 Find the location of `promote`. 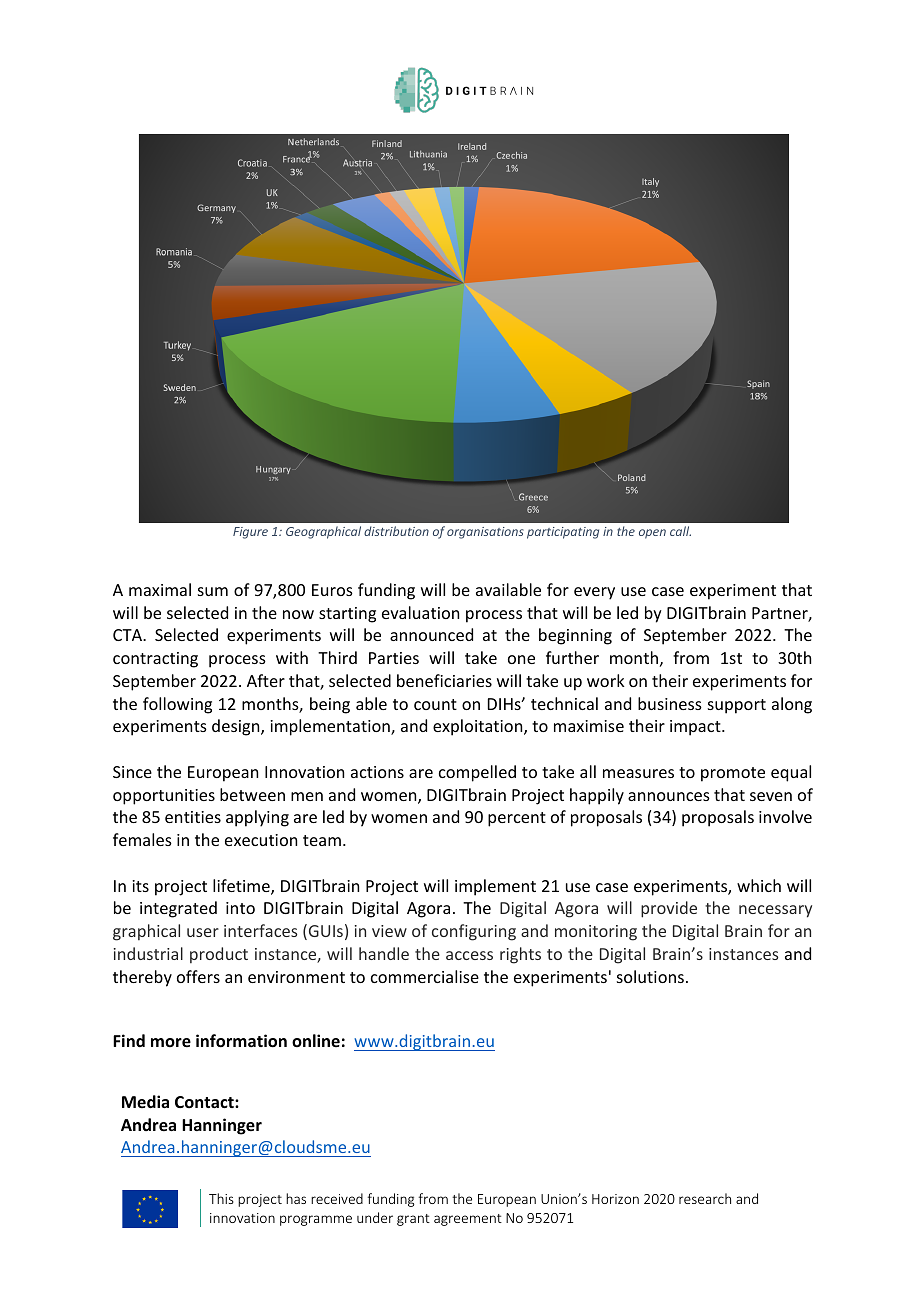

promote is located at coordinates (733, 774).
